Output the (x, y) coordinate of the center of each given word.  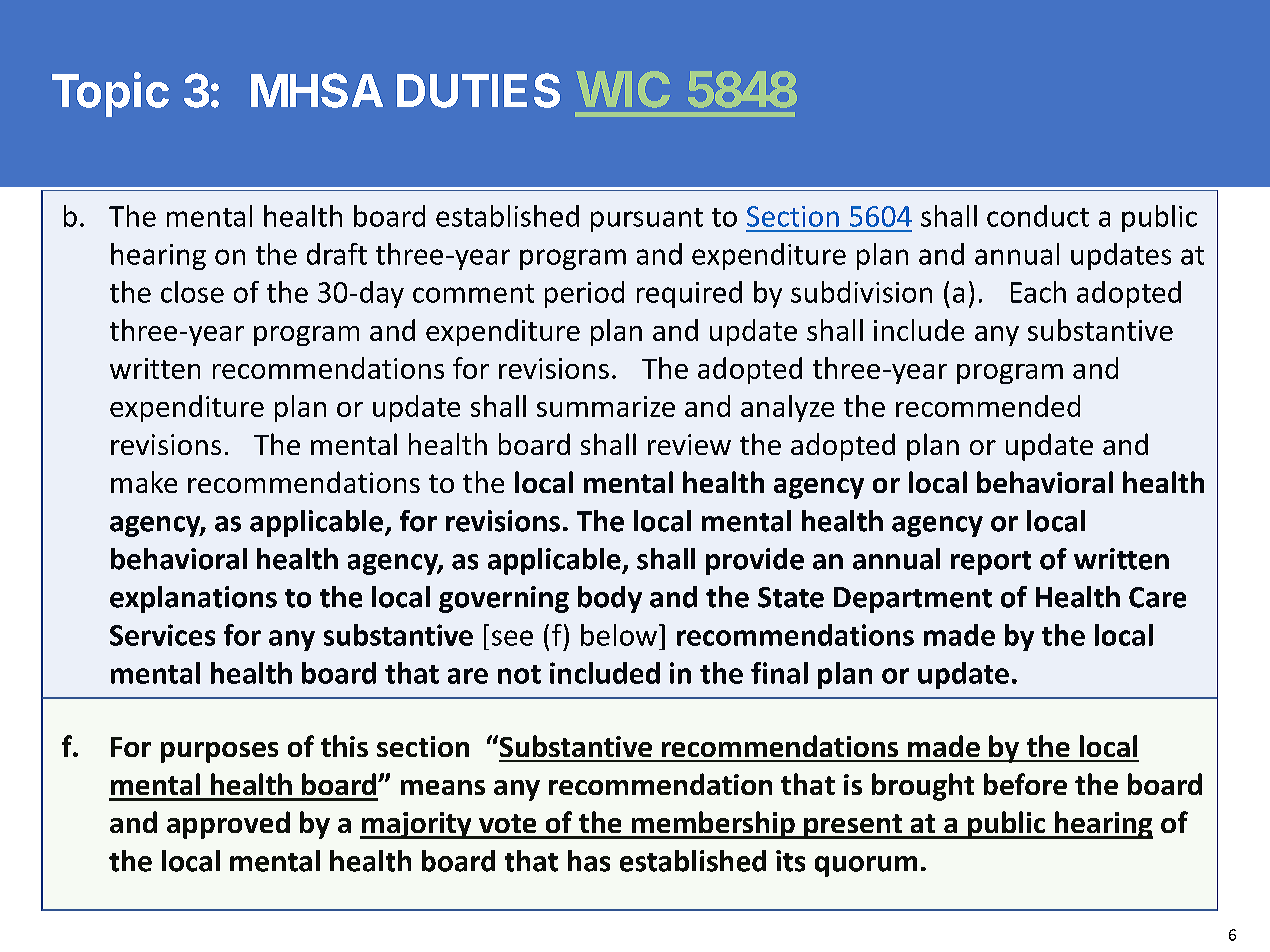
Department (913, 600)
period (584, 294)
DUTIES (478, 90)
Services (162, 635)
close (192, 292)
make (144, 482)
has (589, 861)
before (1025, 784)
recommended (988, 406)
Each (1038, 292)
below (619, 635)
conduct (1038, 216)
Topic (110, 94)
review (689, 444)
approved (228, 825)
